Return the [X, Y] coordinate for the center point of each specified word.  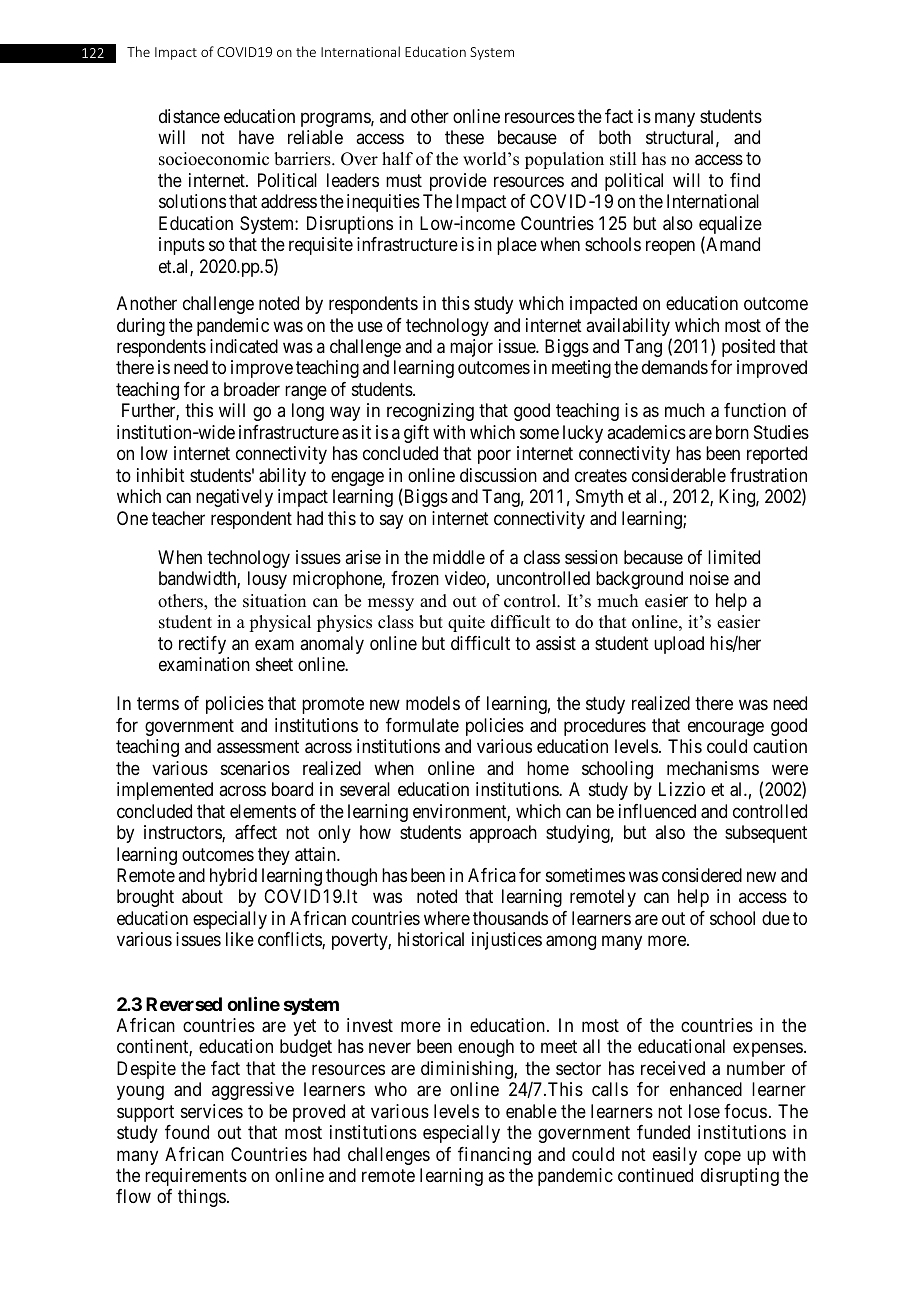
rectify [202, 645]
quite [466, 623]
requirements [196, 1177]
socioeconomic [214, 159]
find [745, 180]
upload [679, 645]
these [464, 137]
